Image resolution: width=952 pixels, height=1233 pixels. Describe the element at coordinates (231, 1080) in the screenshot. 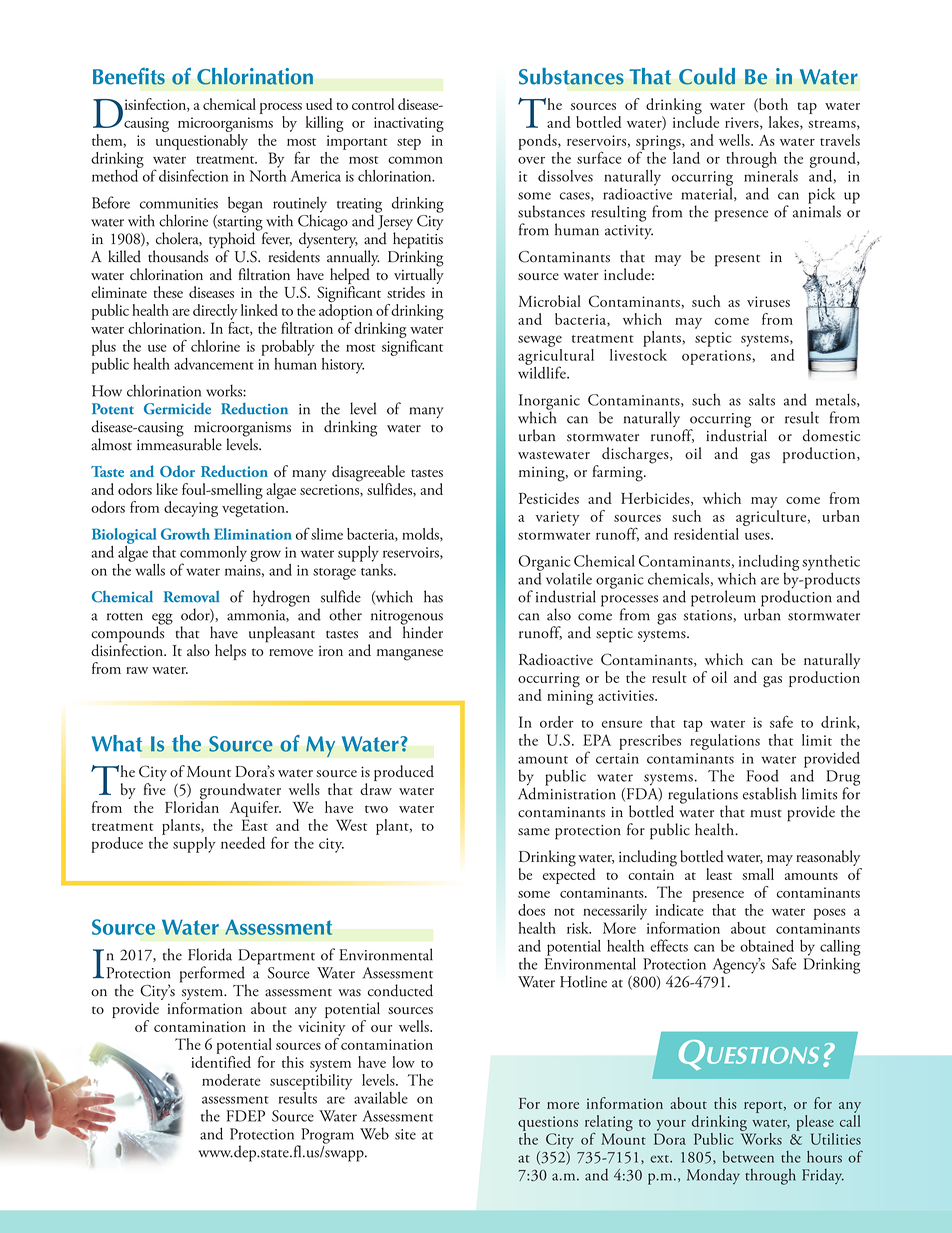

I see `moderate` at that location.
